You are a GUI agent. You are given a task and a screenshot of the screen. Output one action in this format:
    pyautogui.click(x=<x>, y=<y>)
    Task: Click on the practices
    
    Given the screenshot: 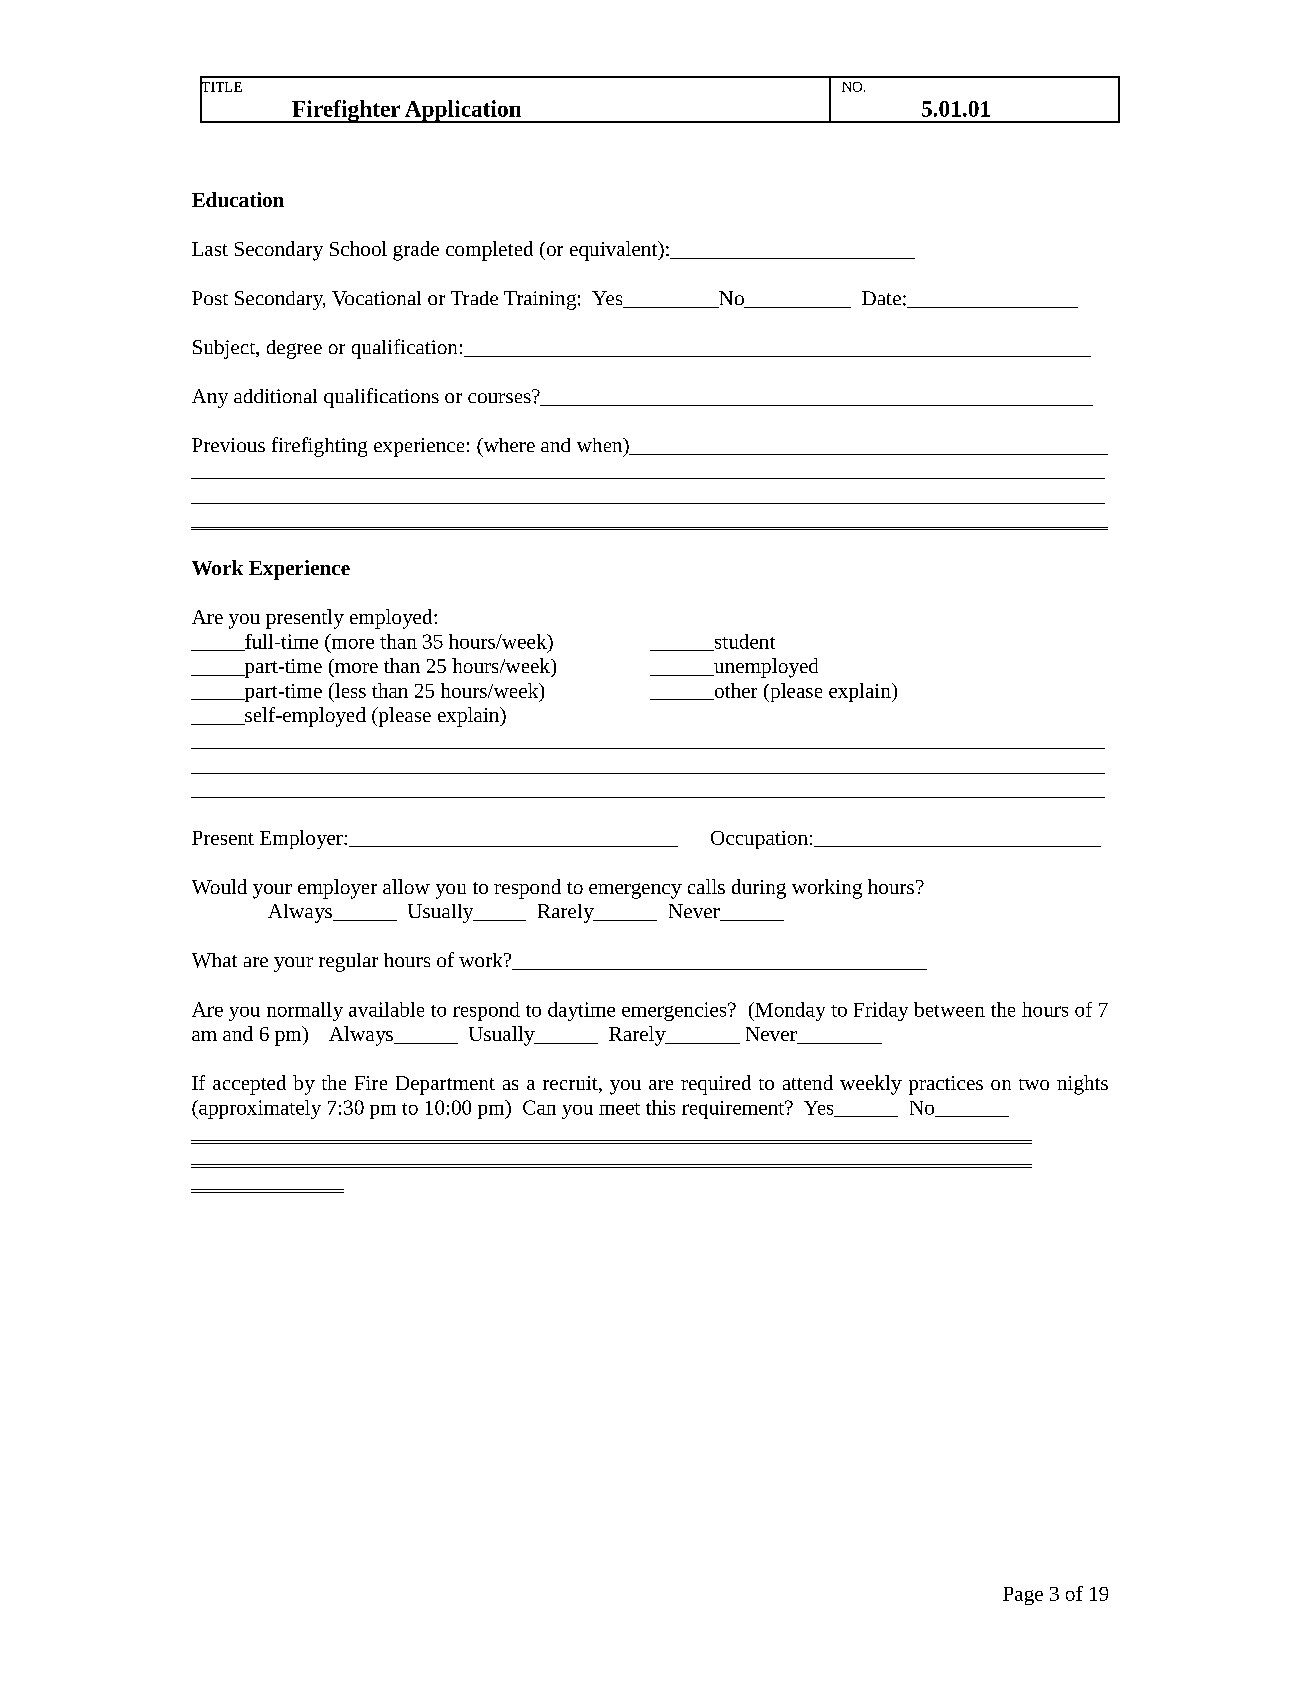 What is the action you would take?
    pyautogui.click(x=946, y=1085)
